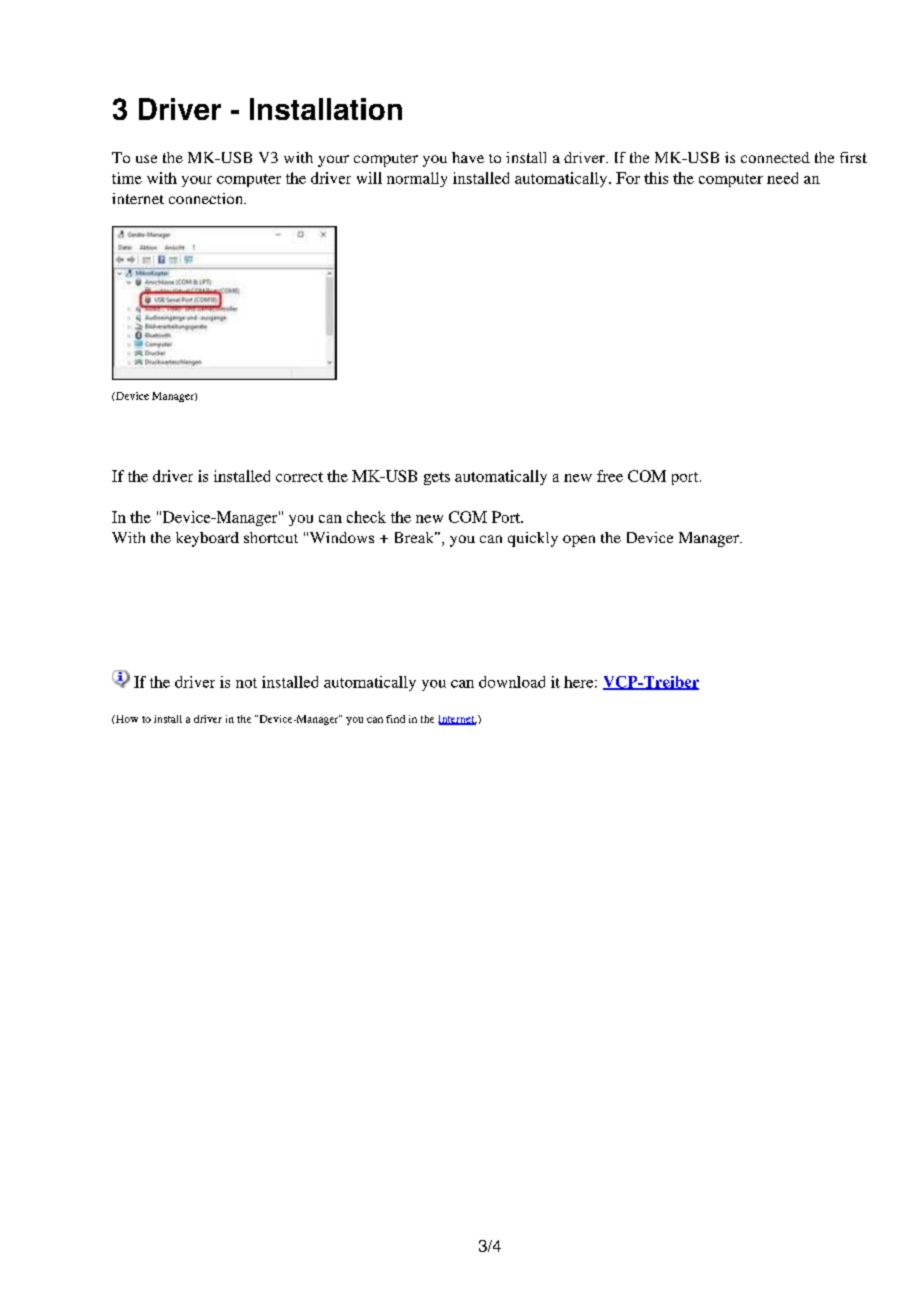 The width and height of the document is (924, 1308). I want to click on have, so click(468, 157).
